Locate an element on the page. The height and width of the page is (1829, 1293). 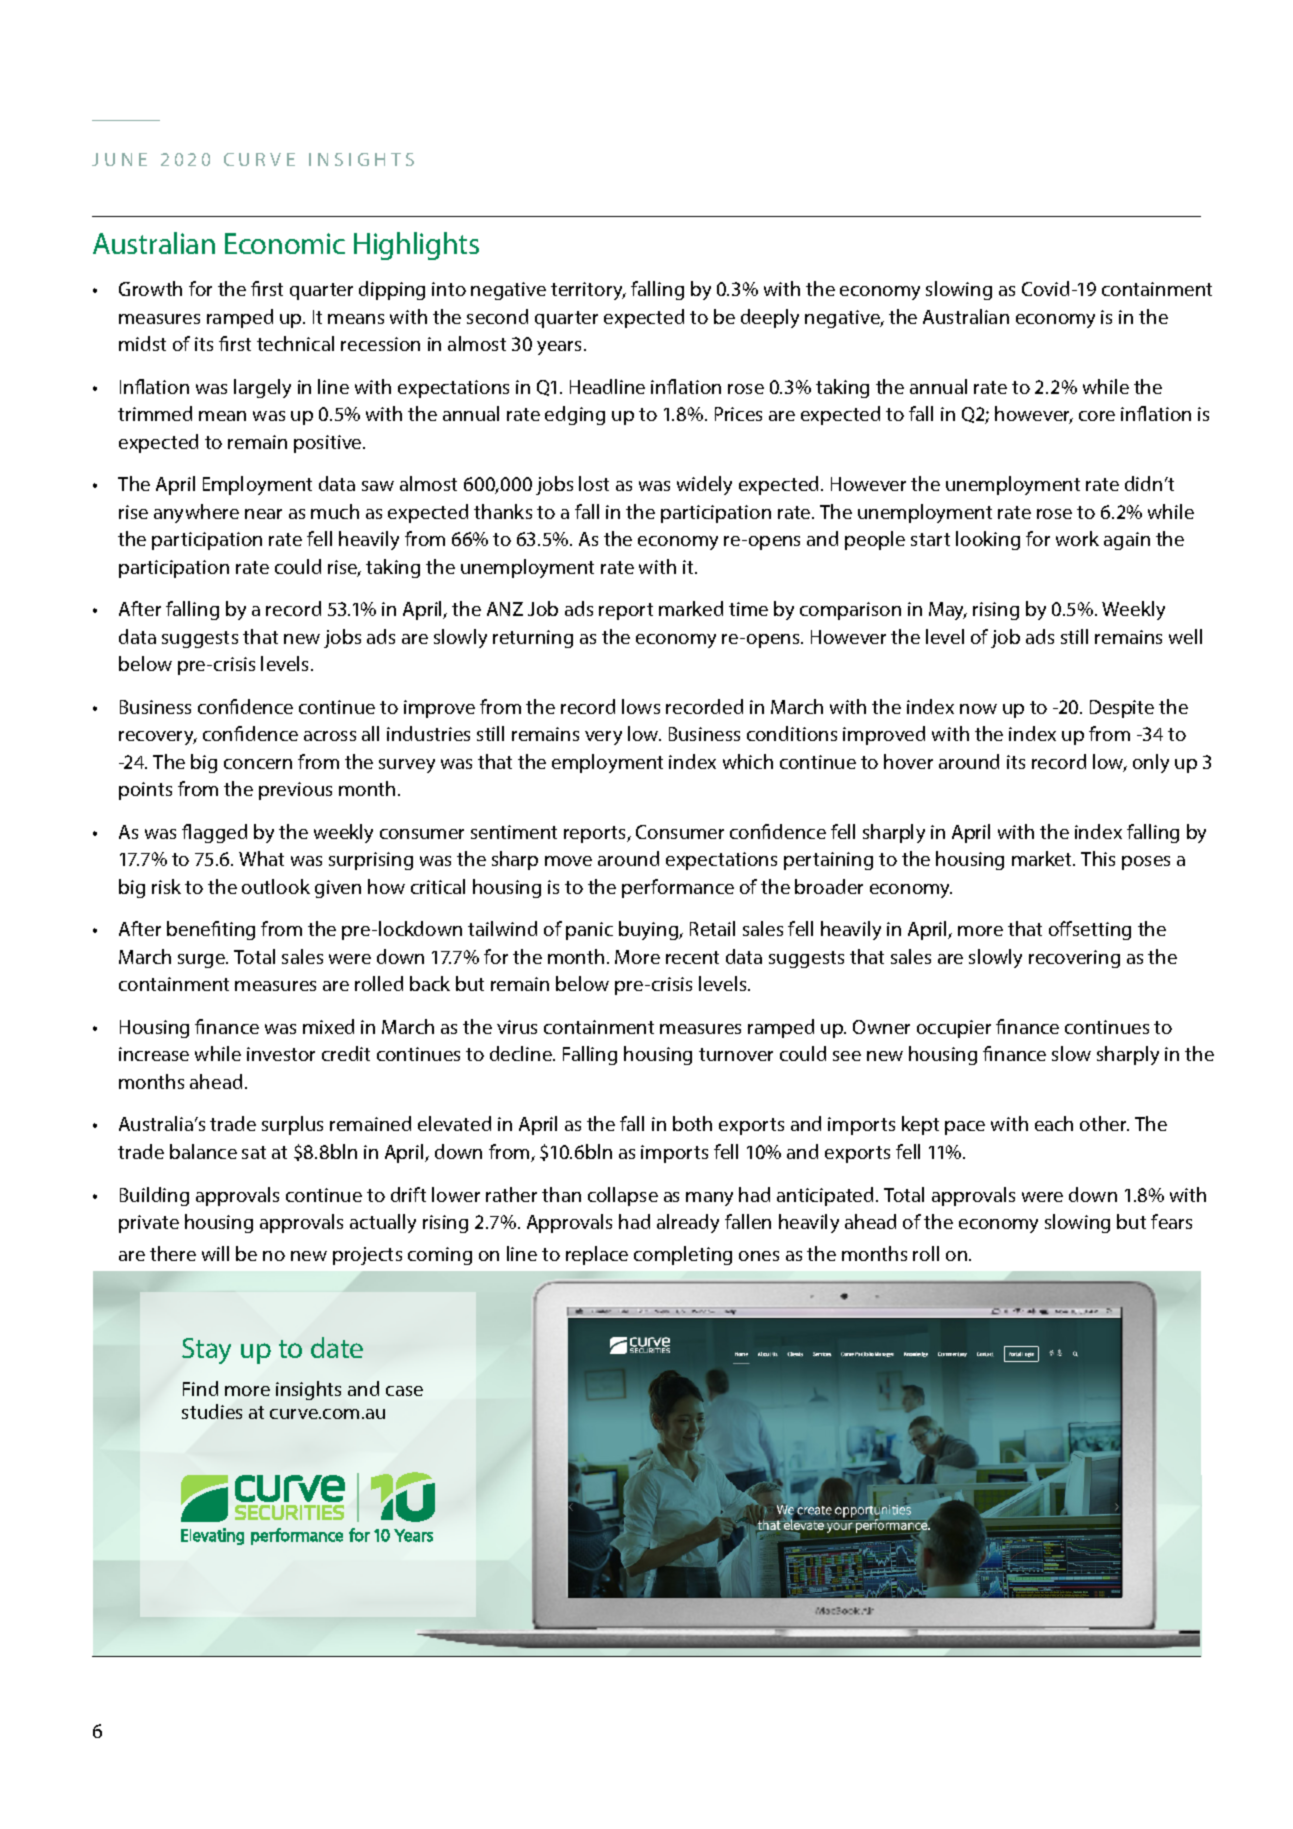
deeply is located at coordinates (770, 318).
